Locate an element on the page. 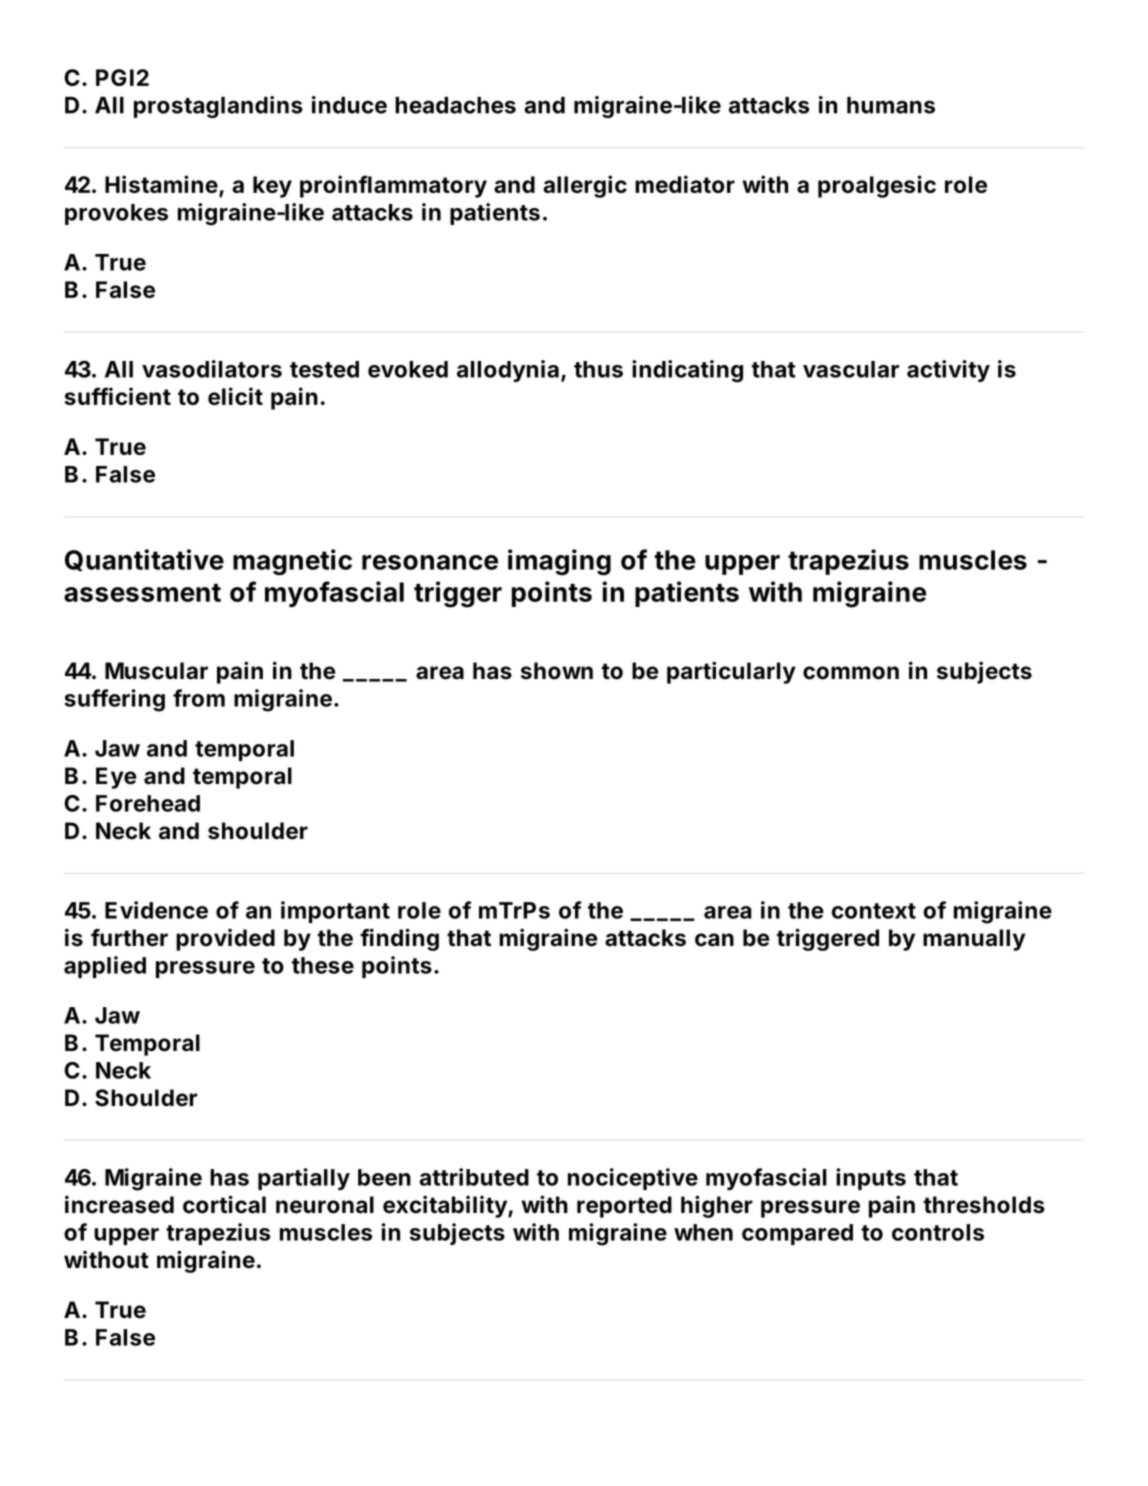  finding is located at coordinates (399, 939).
